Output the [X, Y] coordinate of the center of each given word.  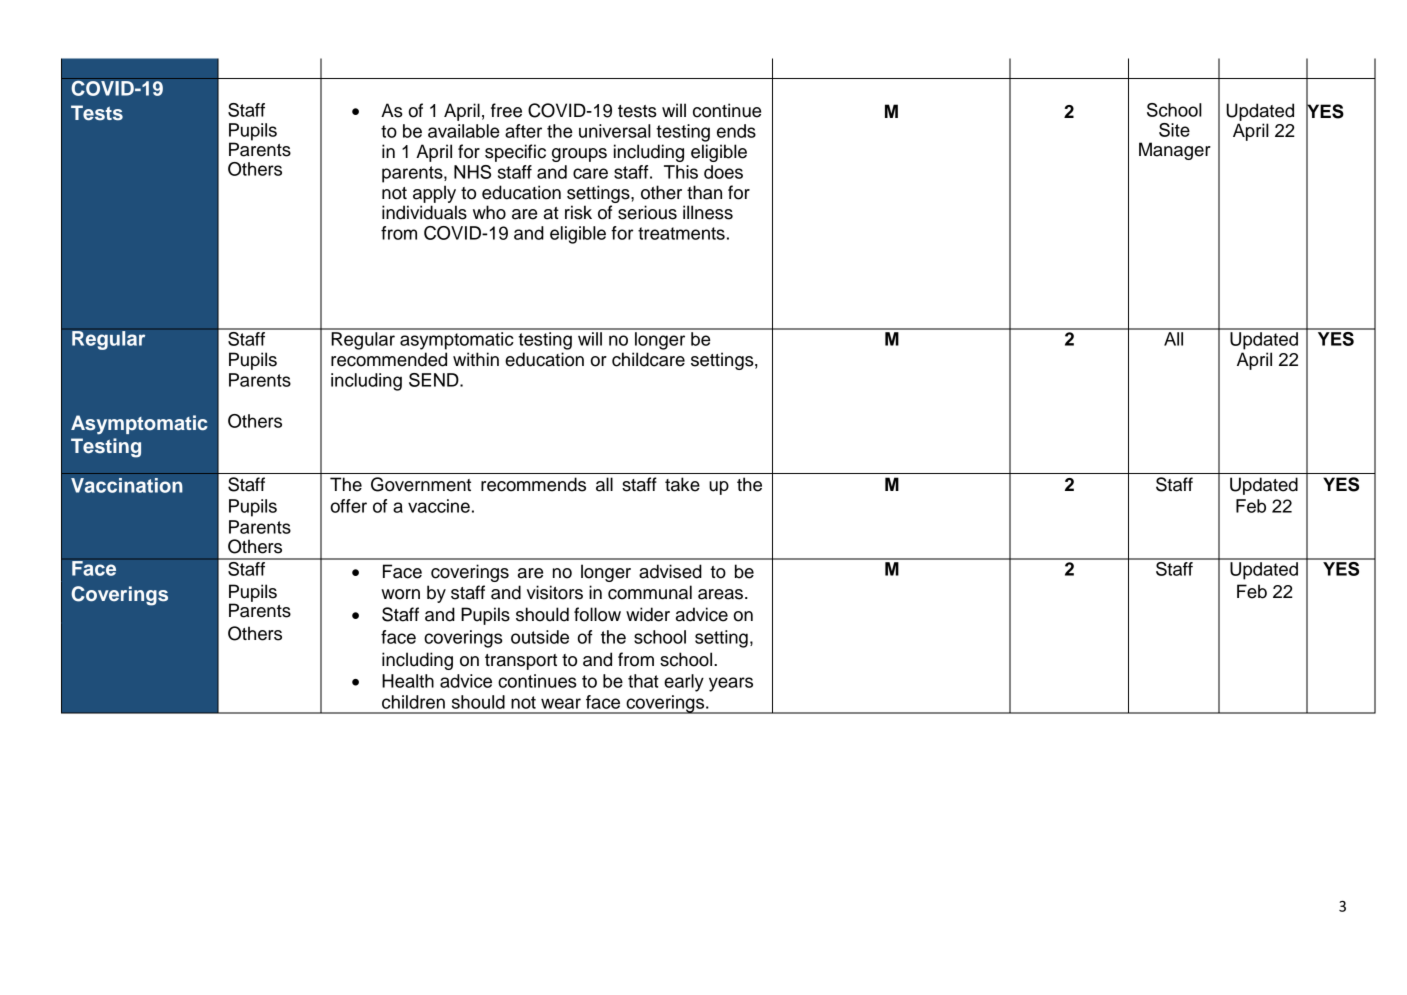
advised [670, 571]
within [476, 359]
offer [348, 506]
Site [1174, 130]
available [464, 131]
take [682, 484]
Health [408, 681]
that [643, 681]
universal [615, 131]
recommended [389, 359]
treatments [681, 233]
